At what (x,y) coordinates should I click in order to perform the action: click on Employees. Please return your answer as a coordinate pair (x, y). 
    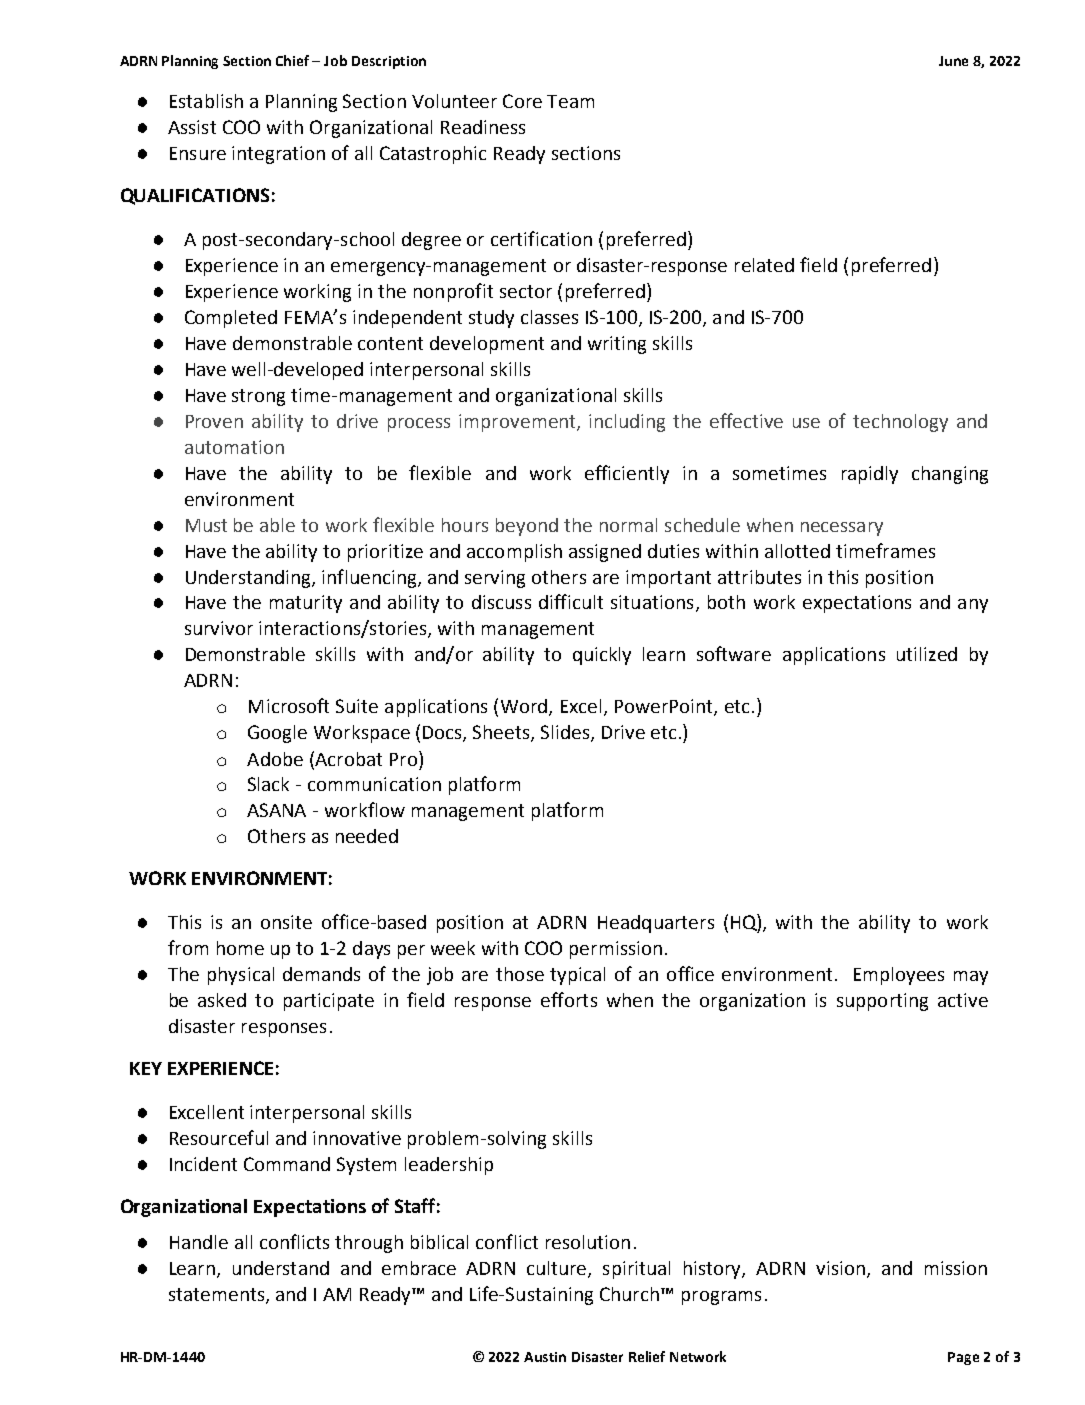
    Looking at the image, I should click on (899, 976).
